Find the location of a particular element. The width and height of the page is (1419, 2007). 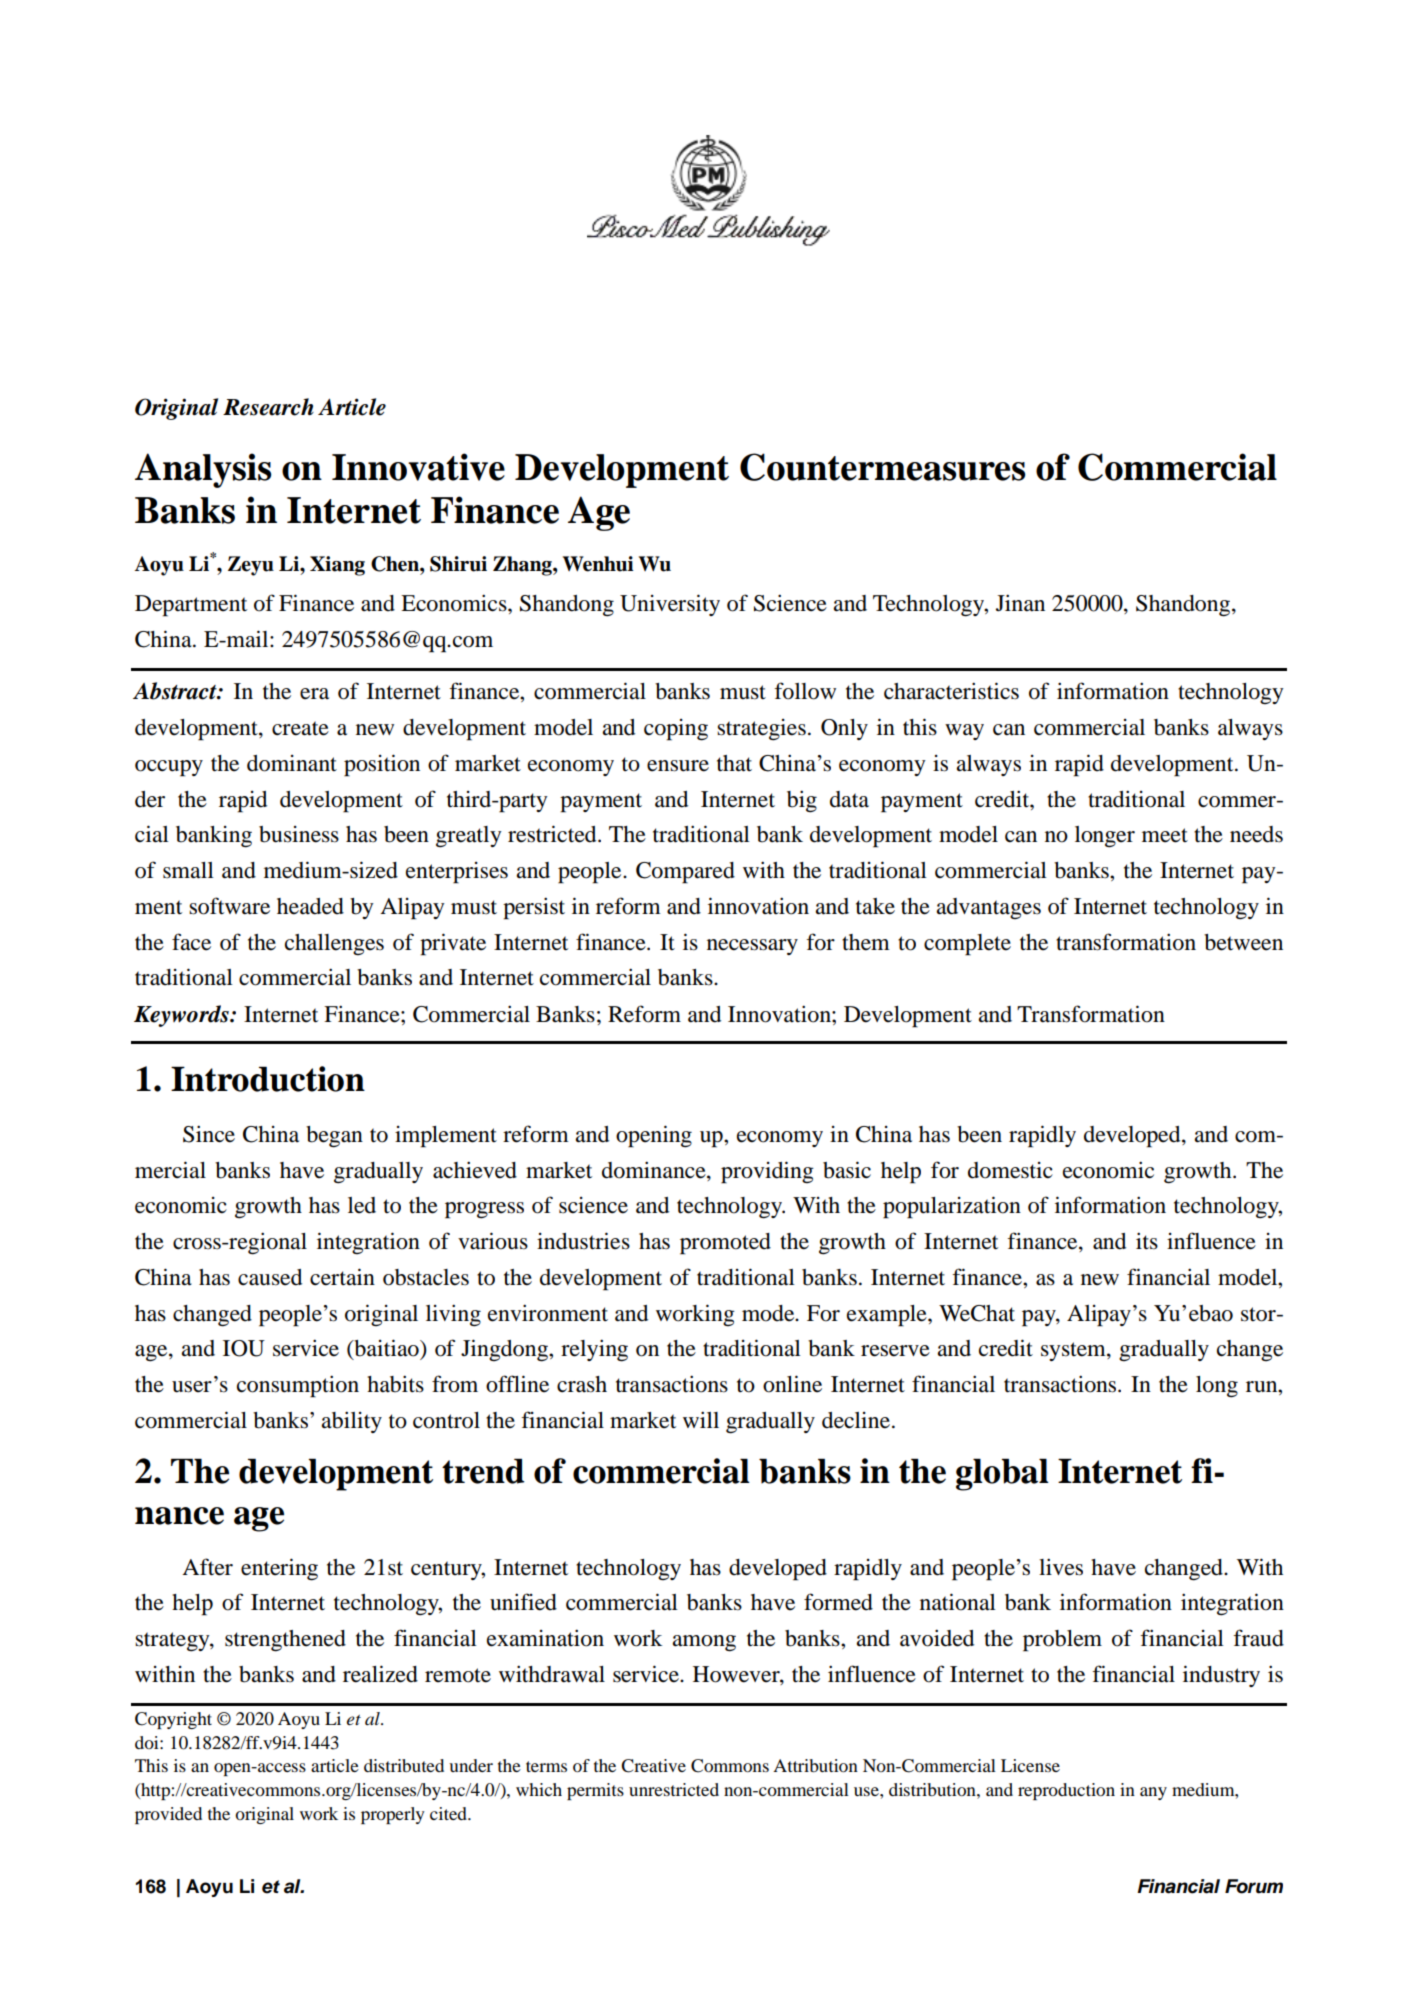

headed is located at coordinates (310, 906).
